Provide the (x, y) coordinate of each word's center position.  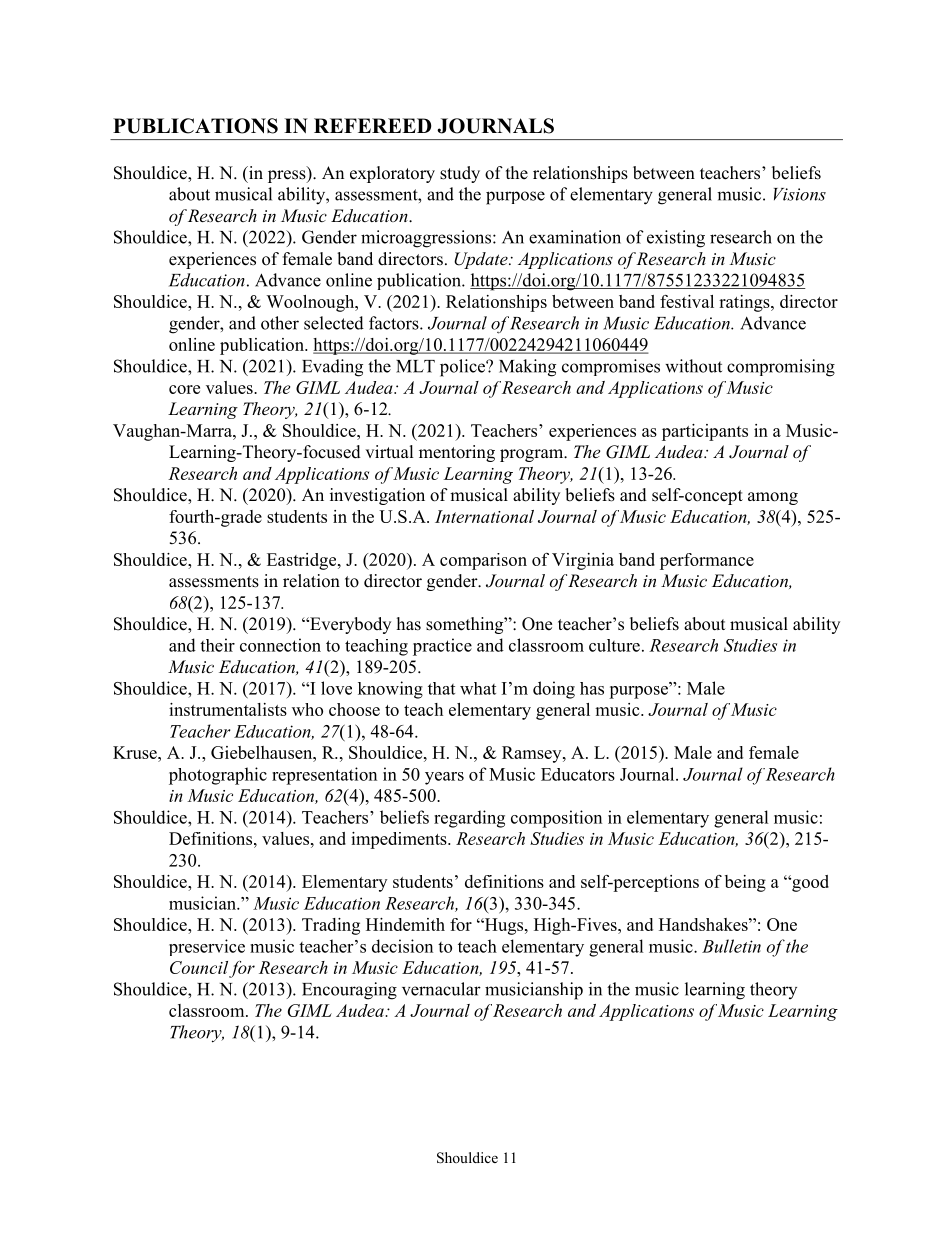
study (460, 174)
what (478, 688)
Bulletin (731, 946)
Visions (800, 194)
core (184, 389)
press (288, 176)
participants (705, 432)
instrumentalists (228, 709)
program (533, 455)
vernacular (441, 989)
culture (614, 645)
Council (199, 967)
